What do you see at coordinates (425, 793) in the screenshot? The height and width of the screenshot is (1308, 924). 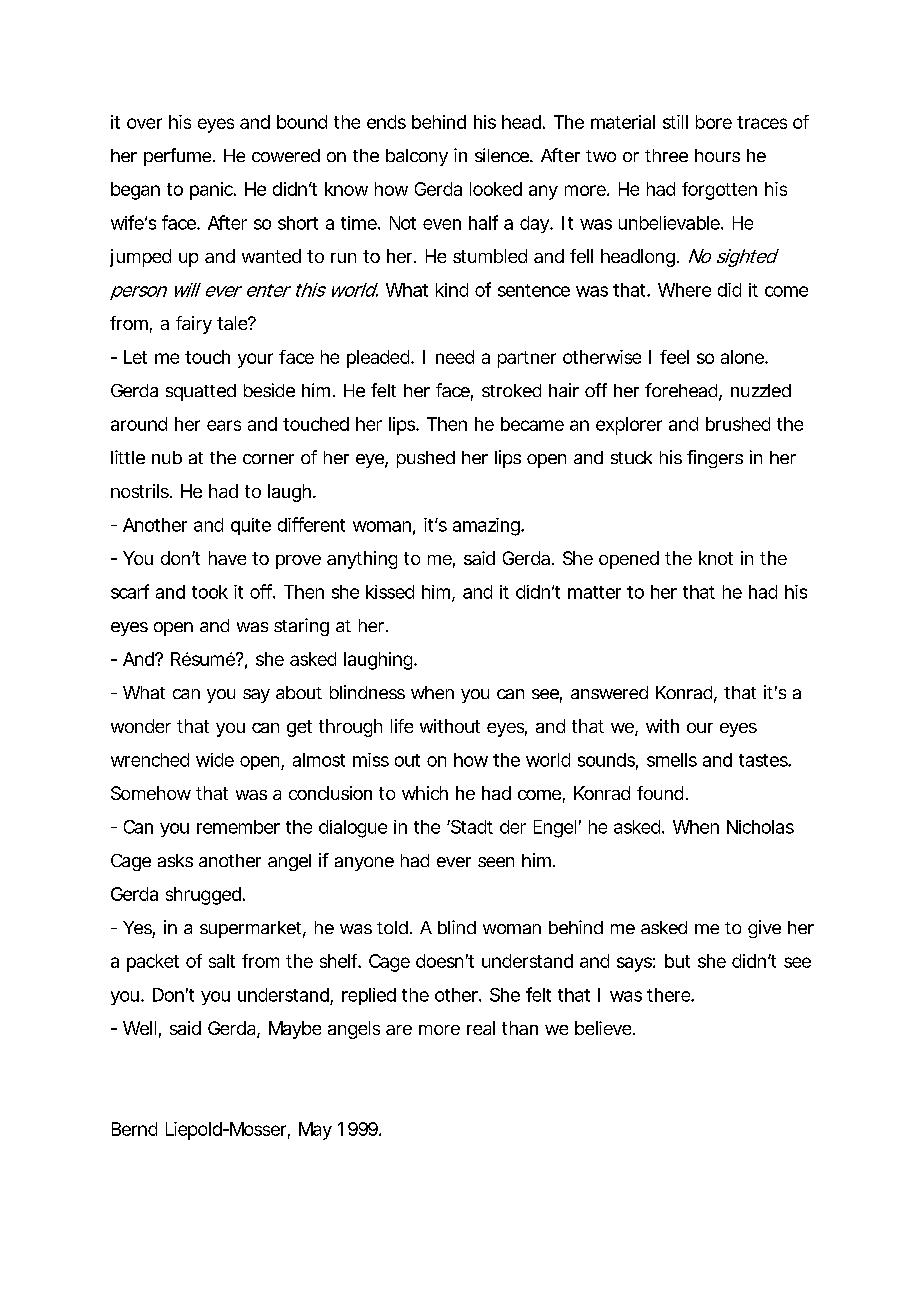 I see `which` at bounding box center [425, 793].
